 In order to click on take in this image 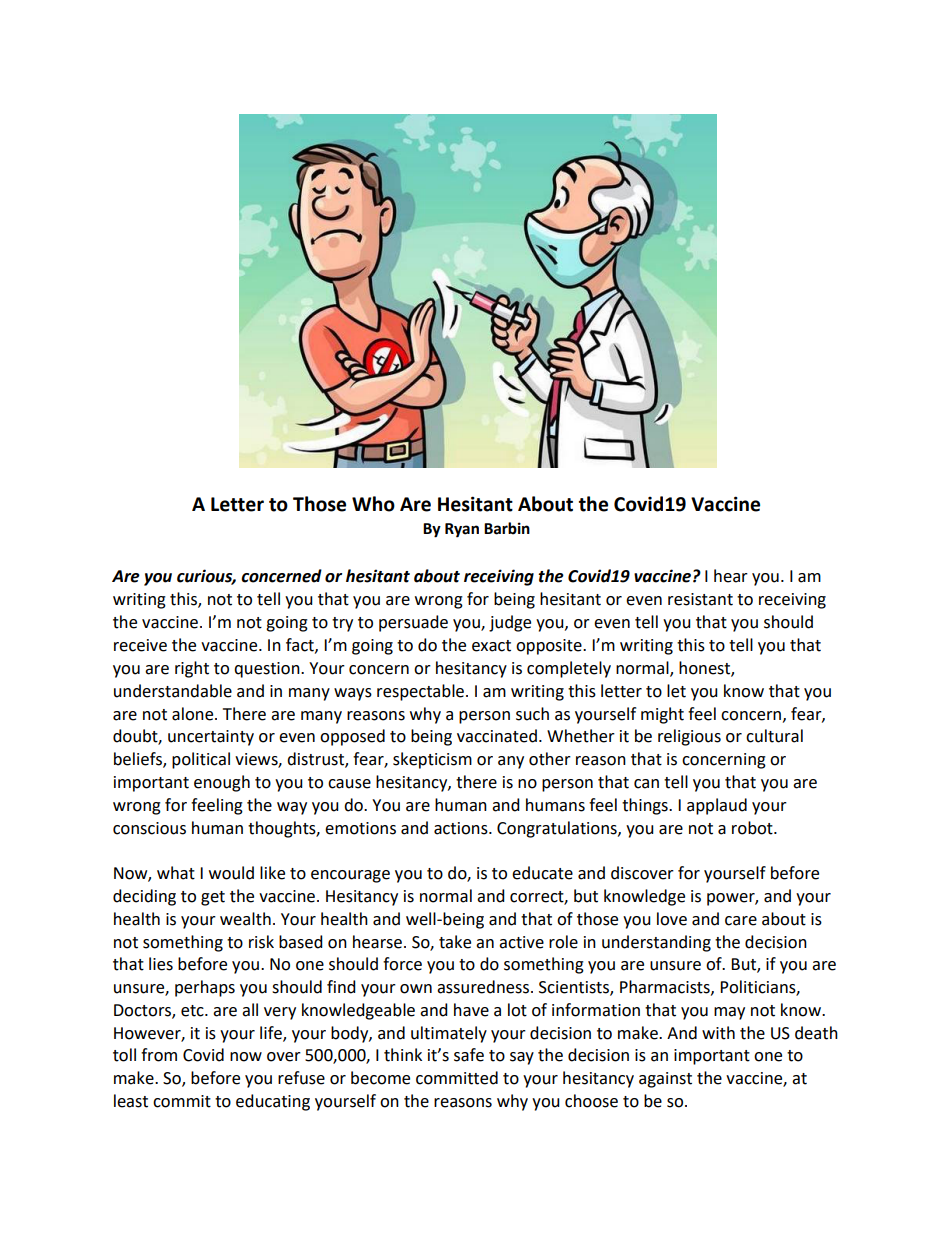, I will do `click(455, 942)`.
